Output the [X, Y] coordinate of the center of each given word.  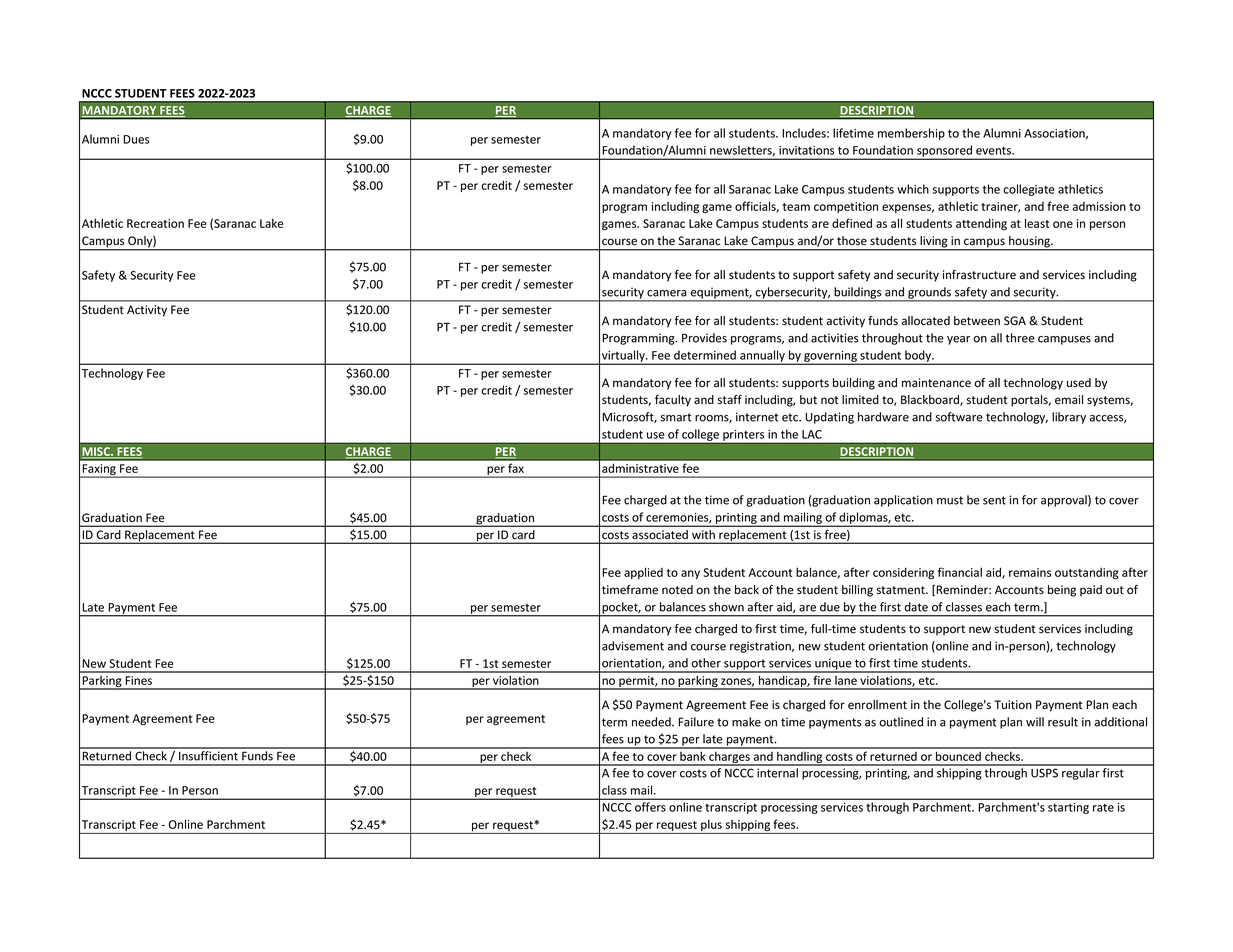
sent [994, 500]
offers [650, 807]
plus [711, 826]
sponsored [945, 152]
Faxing [99, 471]
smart [676, 417]
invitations [806, 150]
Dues [136, 139]
